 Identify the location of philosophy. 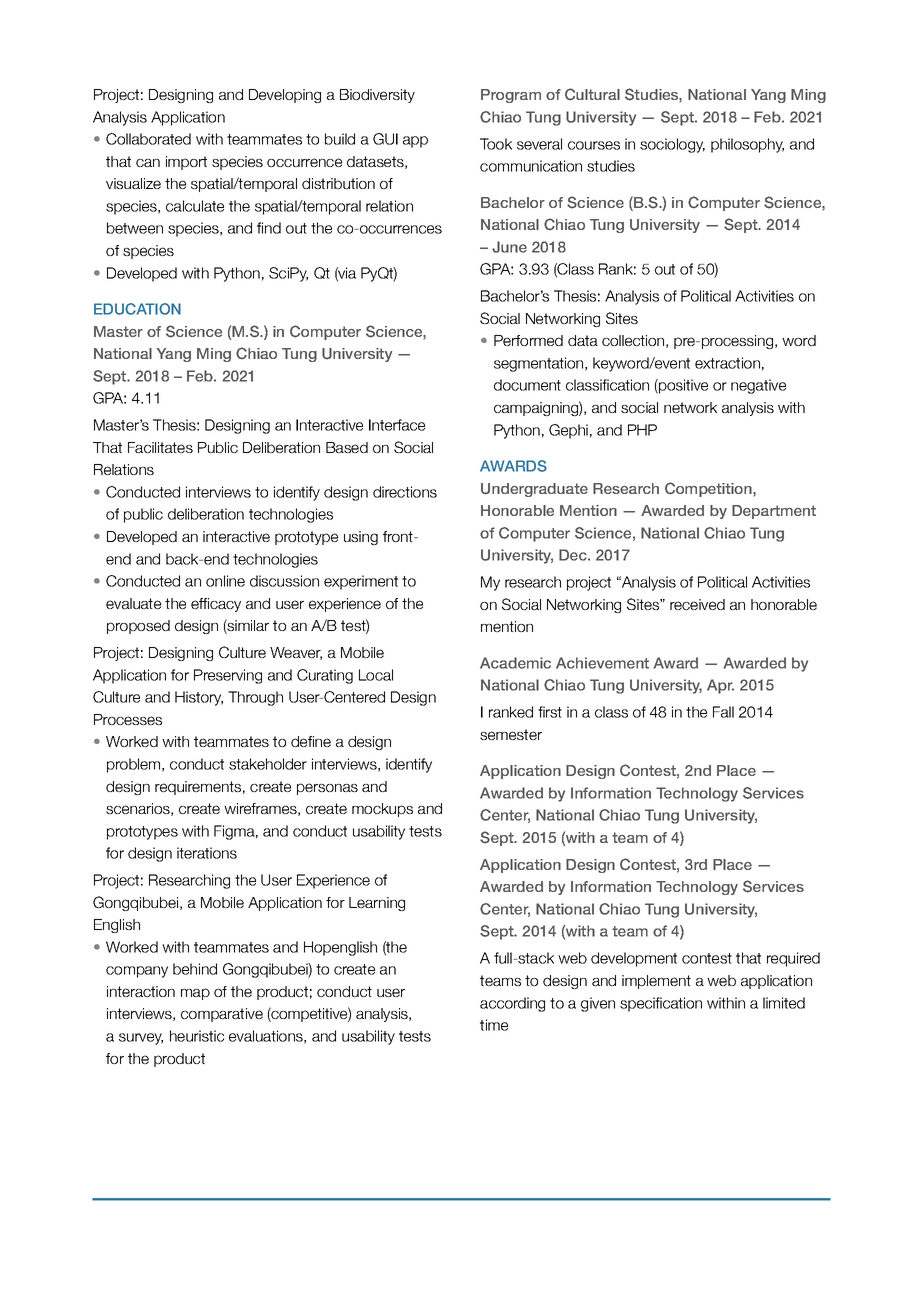
(747, 145).
